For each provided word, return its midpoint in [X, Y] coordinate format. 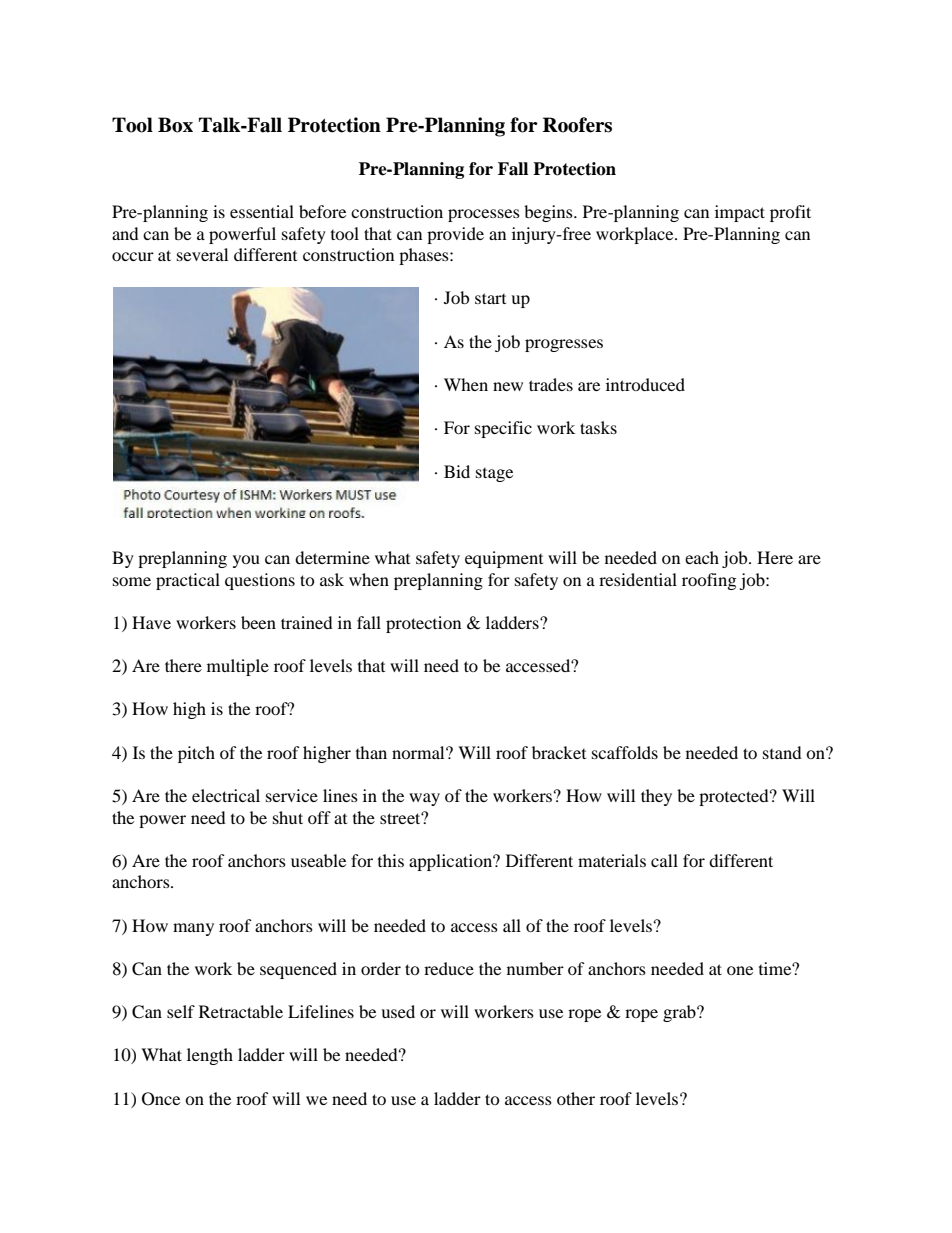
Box [175, 125]
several [202, 254]
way [424, 799]
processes [484, 215]
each [702, 557]
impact [740, 213]
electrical [226, 795]
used [398, 1011]
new [508, 386]
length [210, 1056]
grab [680, 1013]
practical [188, 581]
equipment [504, 559]
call [664, 860]
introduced [645, 384]
